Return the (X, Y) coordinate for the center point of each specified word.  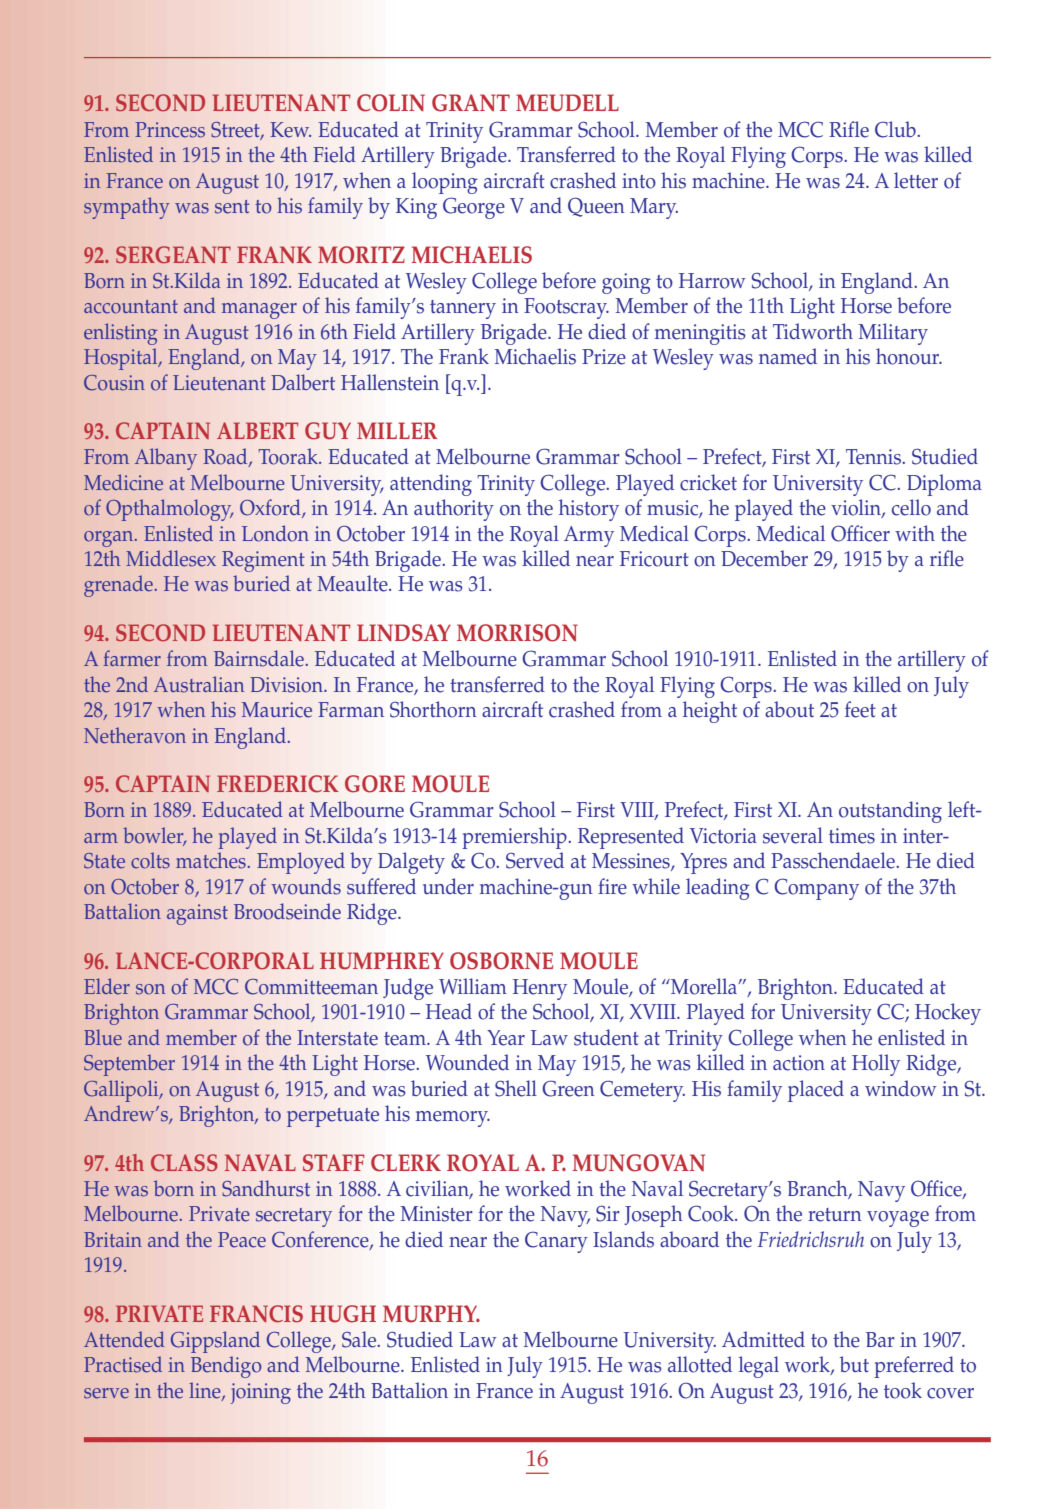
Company (816, 889)
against (197, 914)
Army (589, 536)
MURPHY (431, 1314)
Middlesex (171, 558)
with (915, 533)
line (206, 1391)
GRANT (471, 103)
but (854, 1364)
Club (896, 129)
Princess (170, 130)
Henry (540, 989)
